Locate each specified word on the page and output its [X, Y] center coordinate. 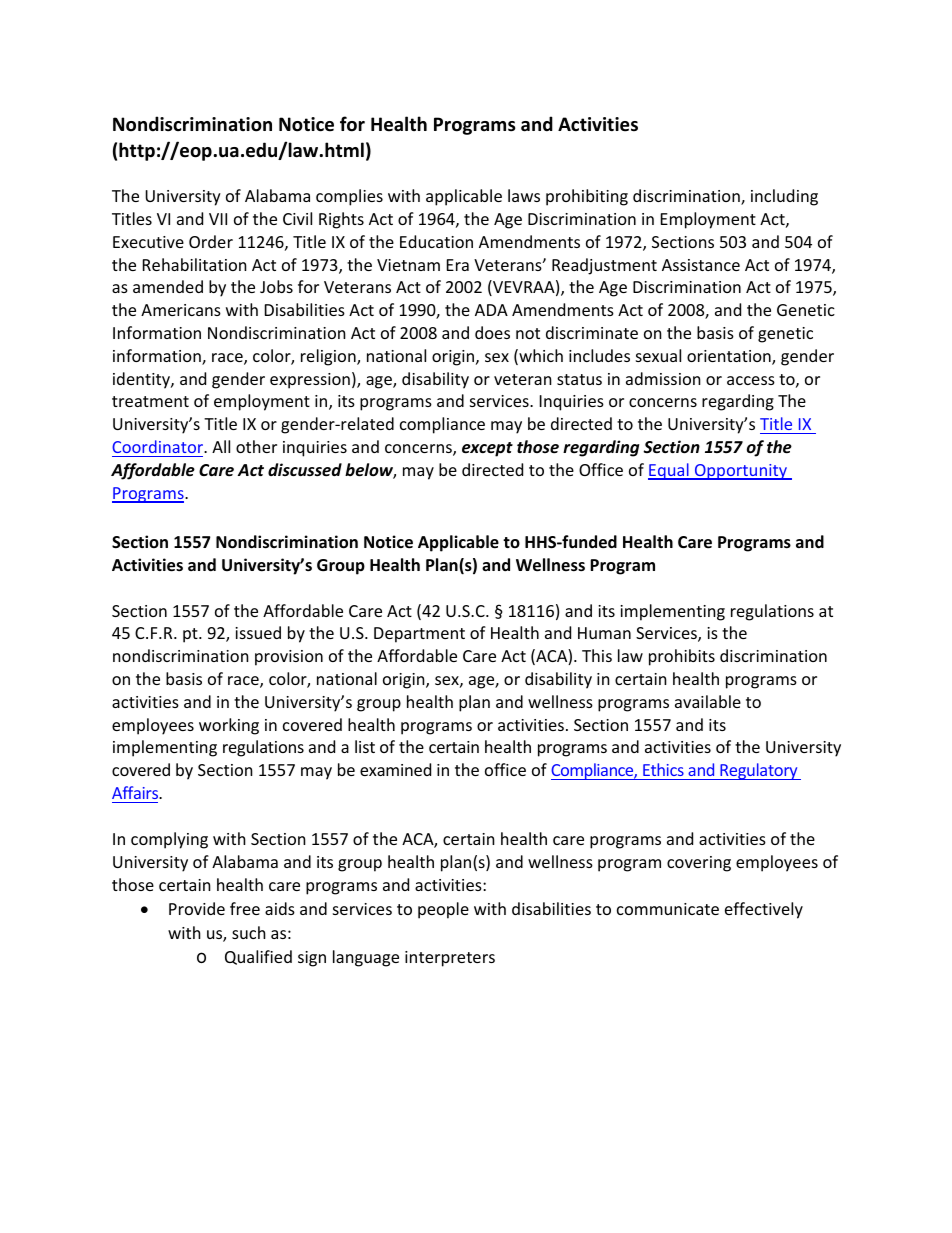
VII [218, 219]
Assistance [701, 265]
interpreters [450, 959]
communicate [668, 909]
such [249, 932]
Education [436, 241]
